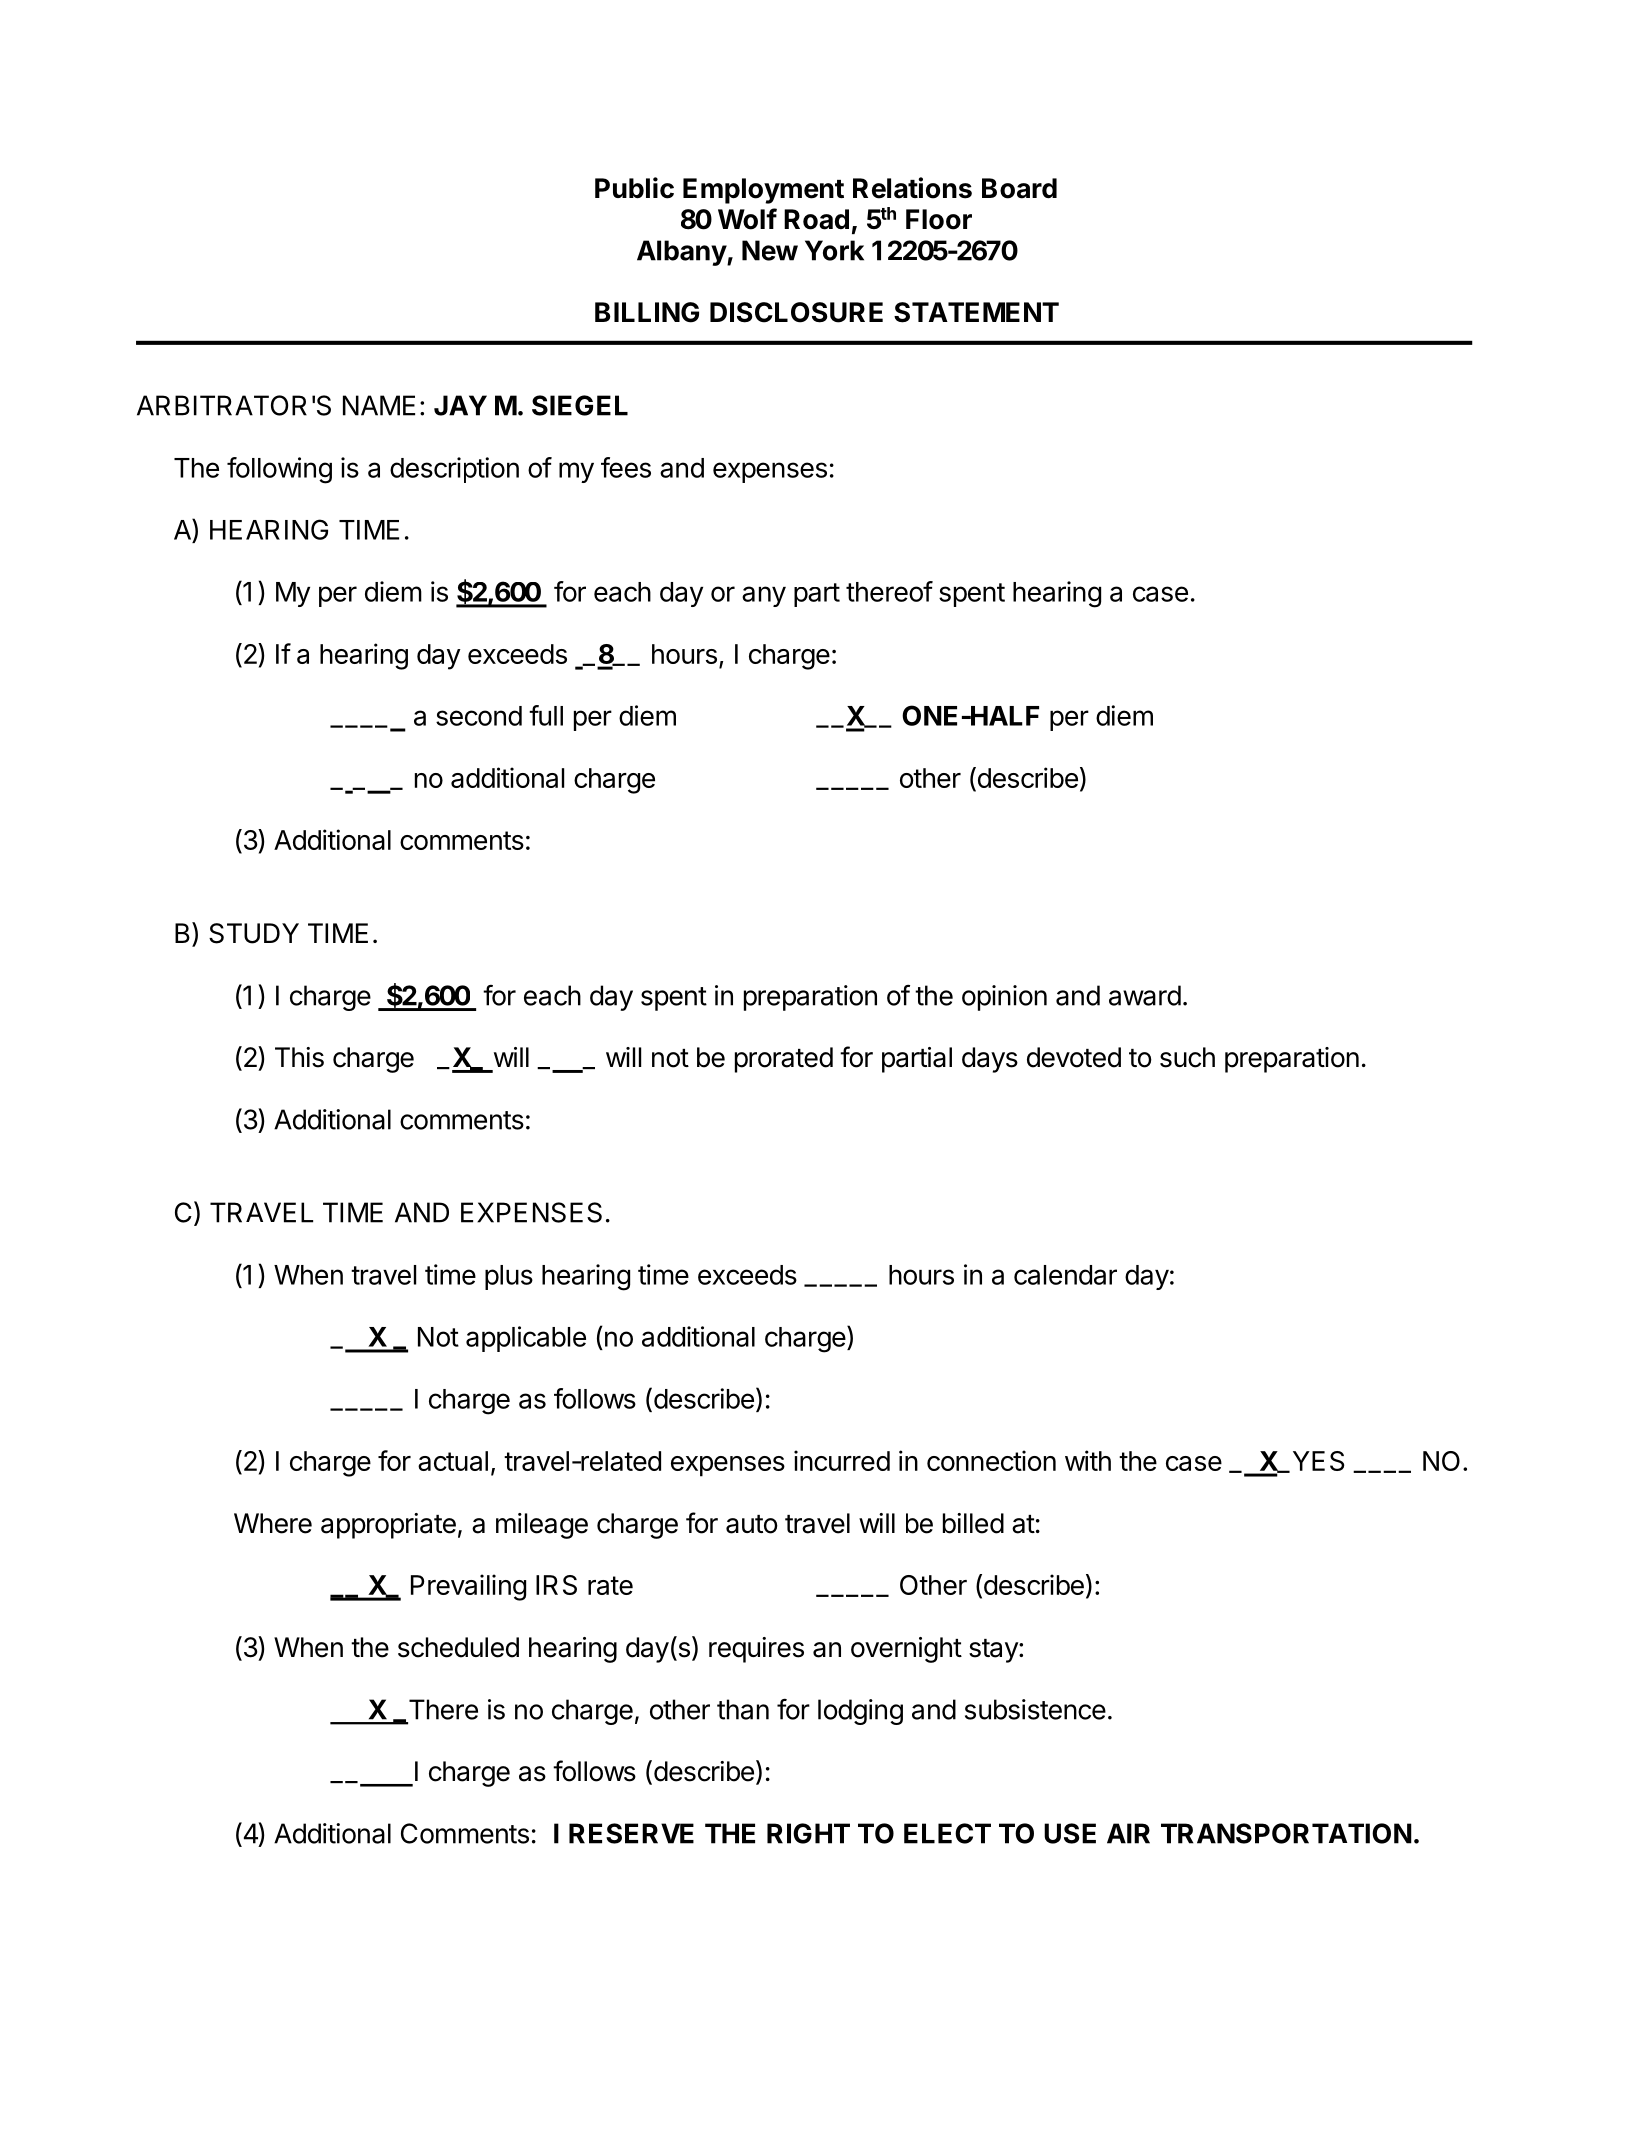 Image resolution: width=1652 pixels, height=2138 pixels. Describe the element at coordinates (990, 1060) in the screenshot. I see `days` at that location.
